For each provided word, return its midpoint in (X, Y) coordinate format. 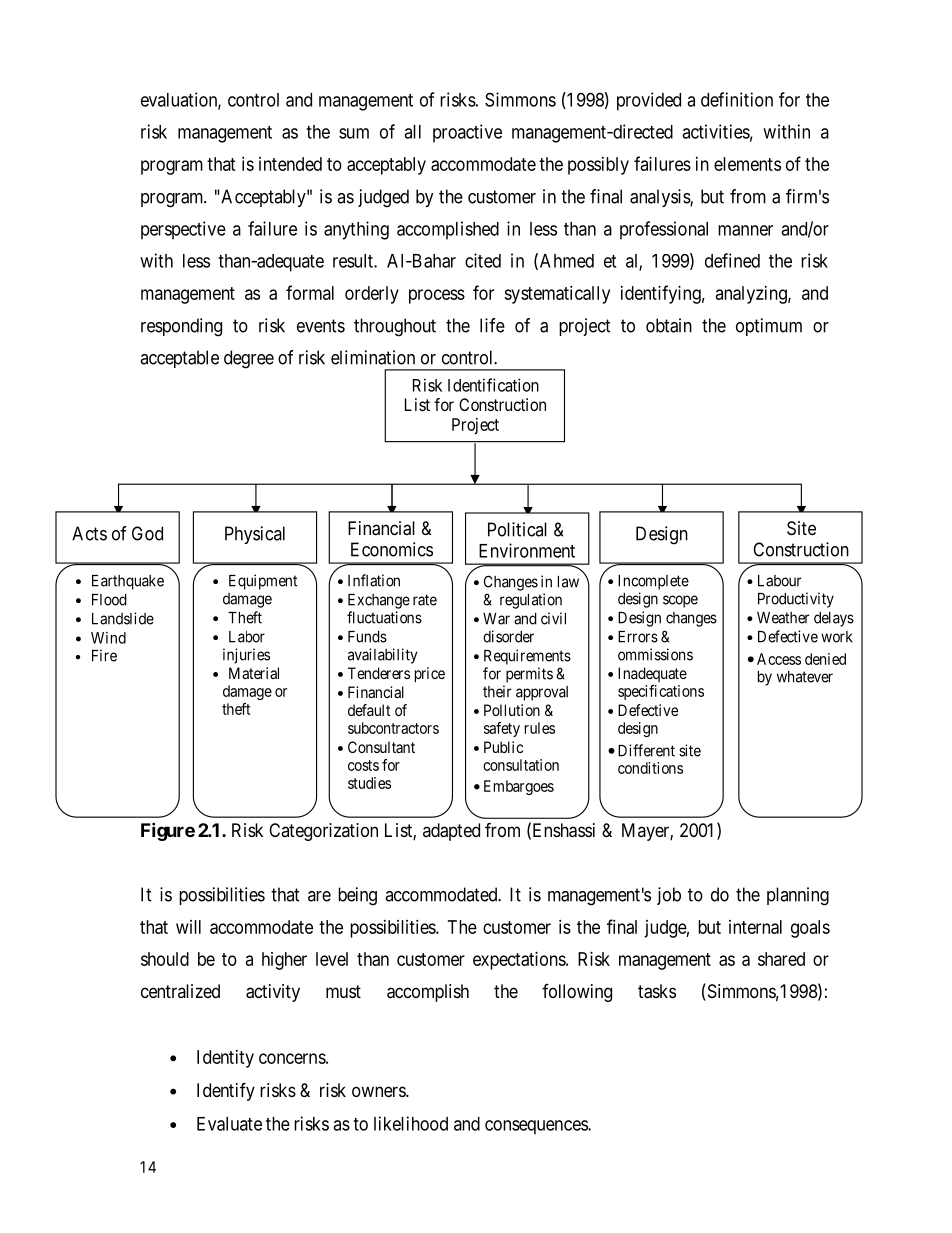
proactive (467, 133)
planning (798, 896)
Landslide (123, 618)
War (496, 619)
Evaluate (229, 1124)
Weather (783, 618)
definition (737, 99)
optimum (769, 327)
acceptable (179, 359)
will (188, 927)
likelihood (411, 1123)
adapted (451, 832)
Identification (493, 385)
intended (290, 164)
